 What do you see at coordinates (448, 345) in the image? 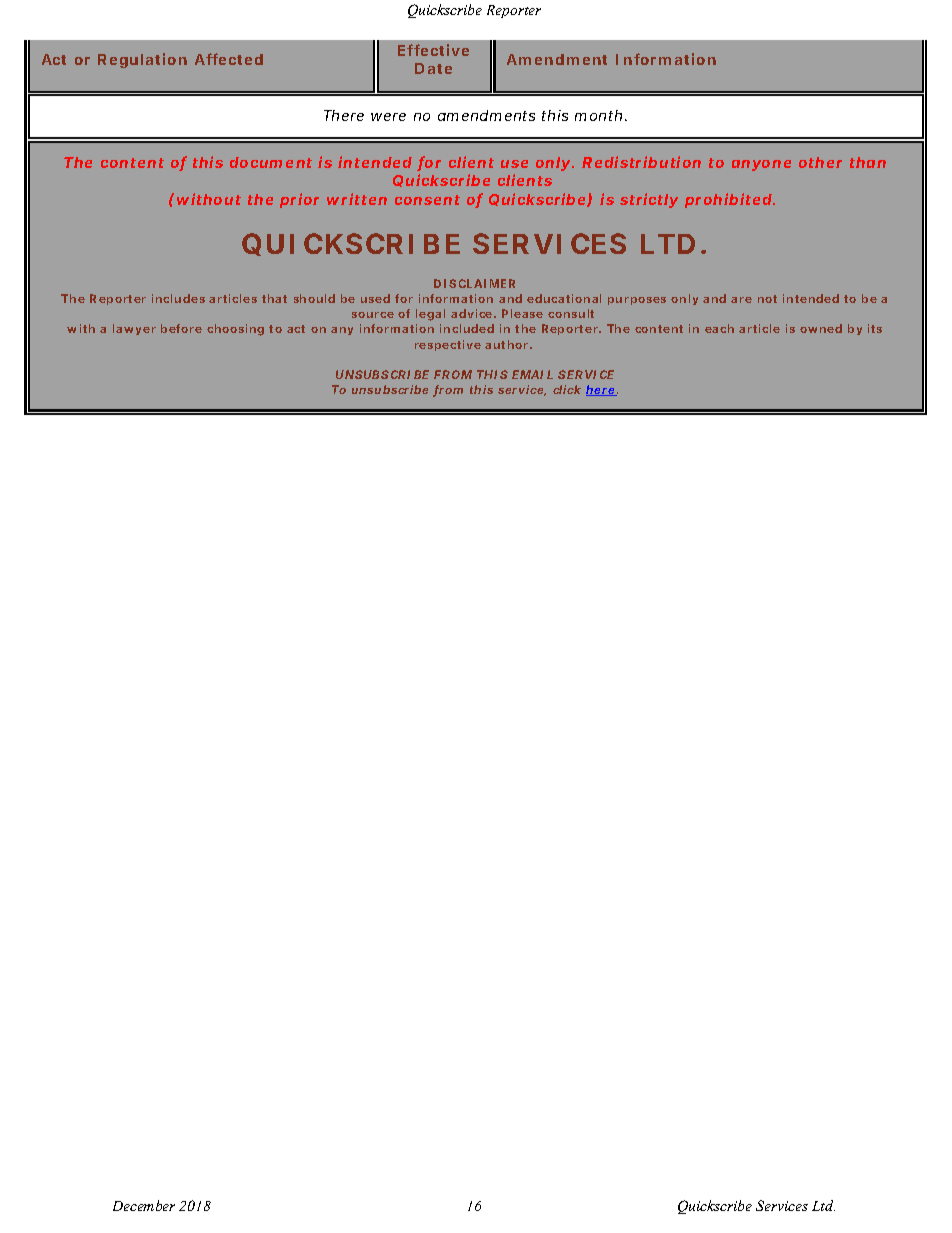
I see `respective` at bounding box center [448, 345].
